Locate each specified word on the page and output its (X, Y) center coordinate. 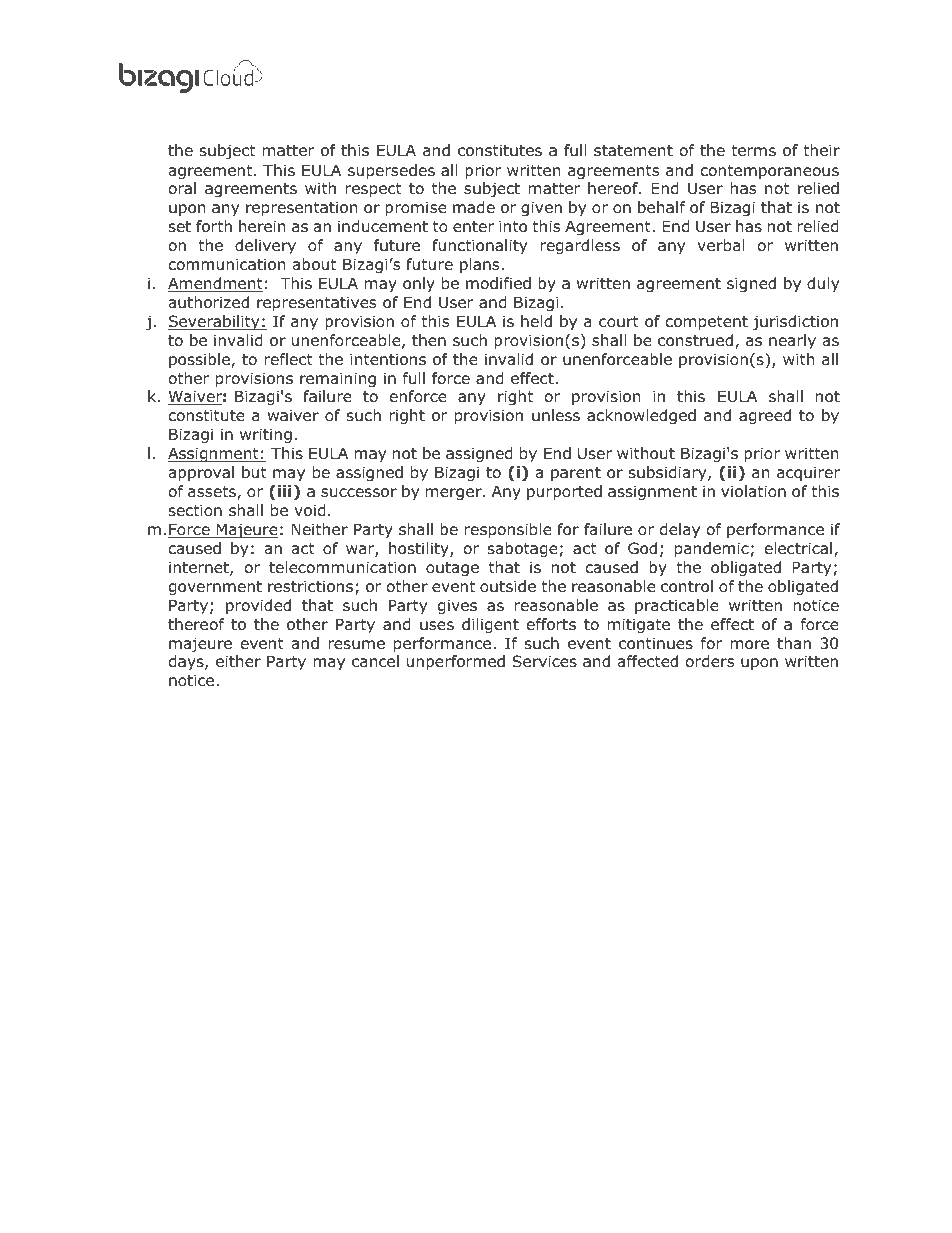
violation (753, 491)
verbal (721, 245)
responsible (508, 530)
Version (709, 114)
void (310, 510)
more (750, 645)
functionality (479, 246)
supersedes (391, 171)
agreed (765, 416)
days (187, 662)
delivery (265, 246)
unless (556, 415)
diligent (490, 625)
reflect (289, 359)
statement (633, 151)
